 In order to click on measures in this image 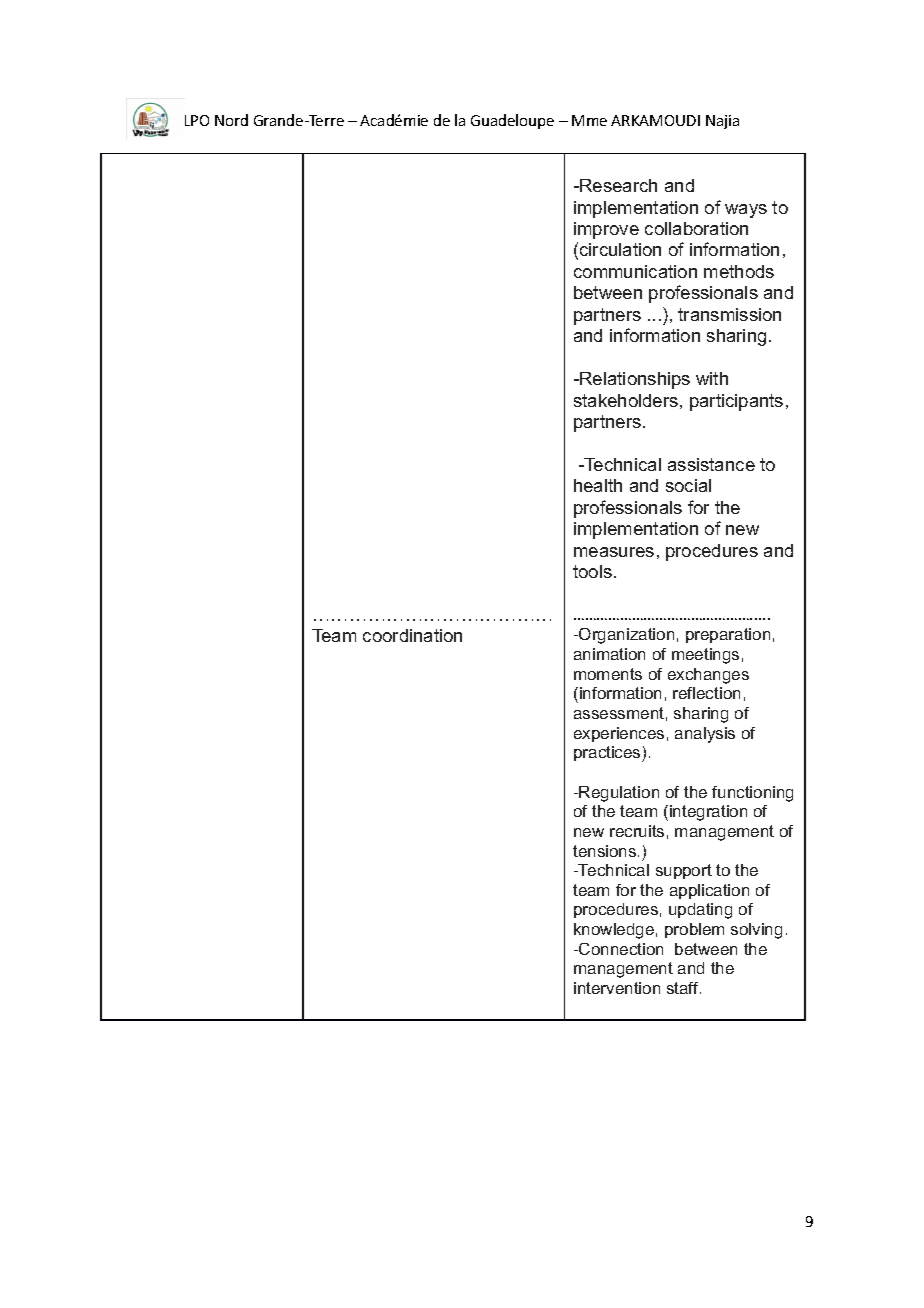, I will do `click(614, 552)`.
